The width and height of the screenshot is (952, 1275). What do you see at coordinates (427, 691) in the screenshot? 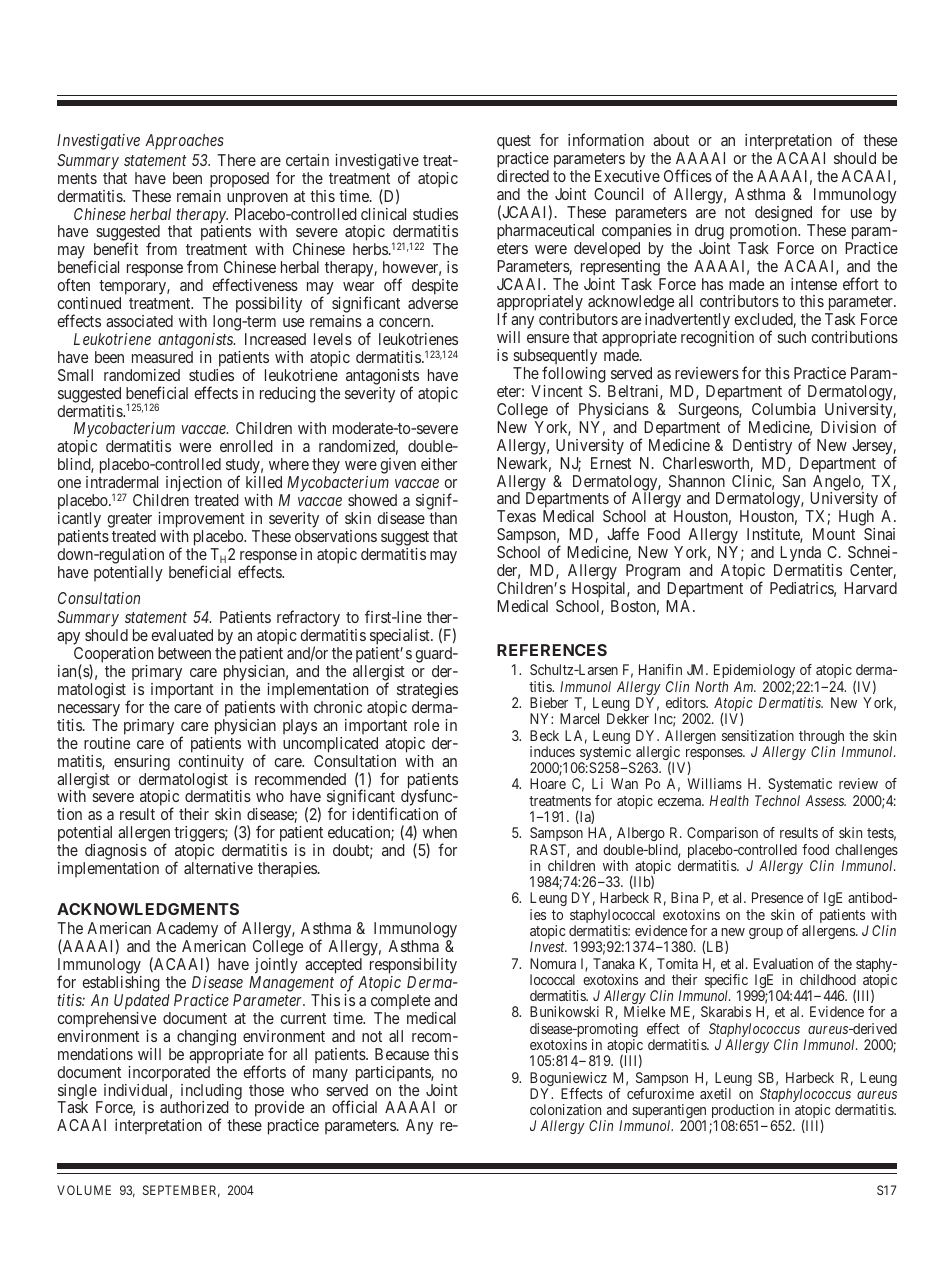
I see `strategies` at bounding box center [427, 691].
